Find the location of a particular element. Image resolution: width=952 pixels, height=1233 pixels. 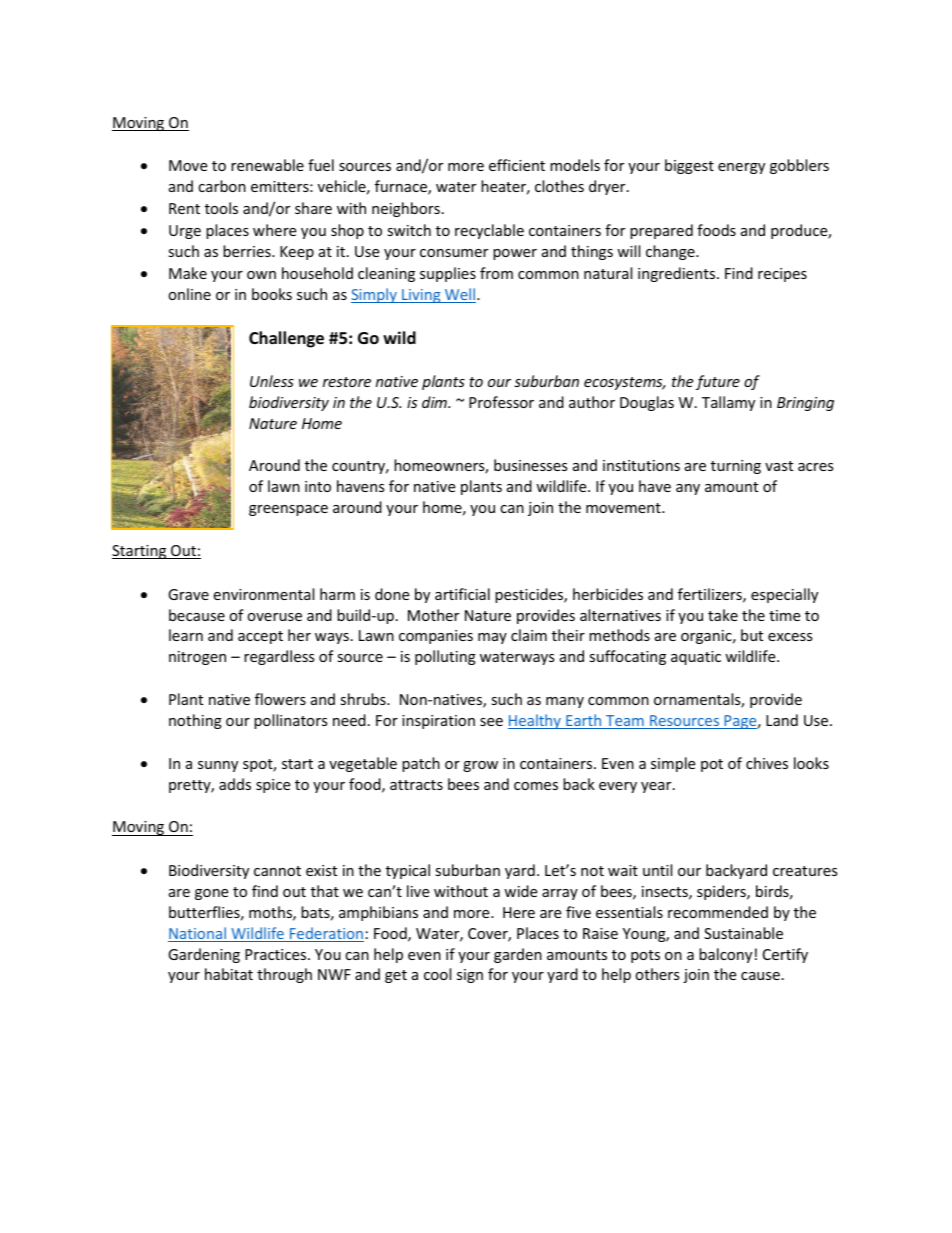

grow is located at coordinates (480, 766).
